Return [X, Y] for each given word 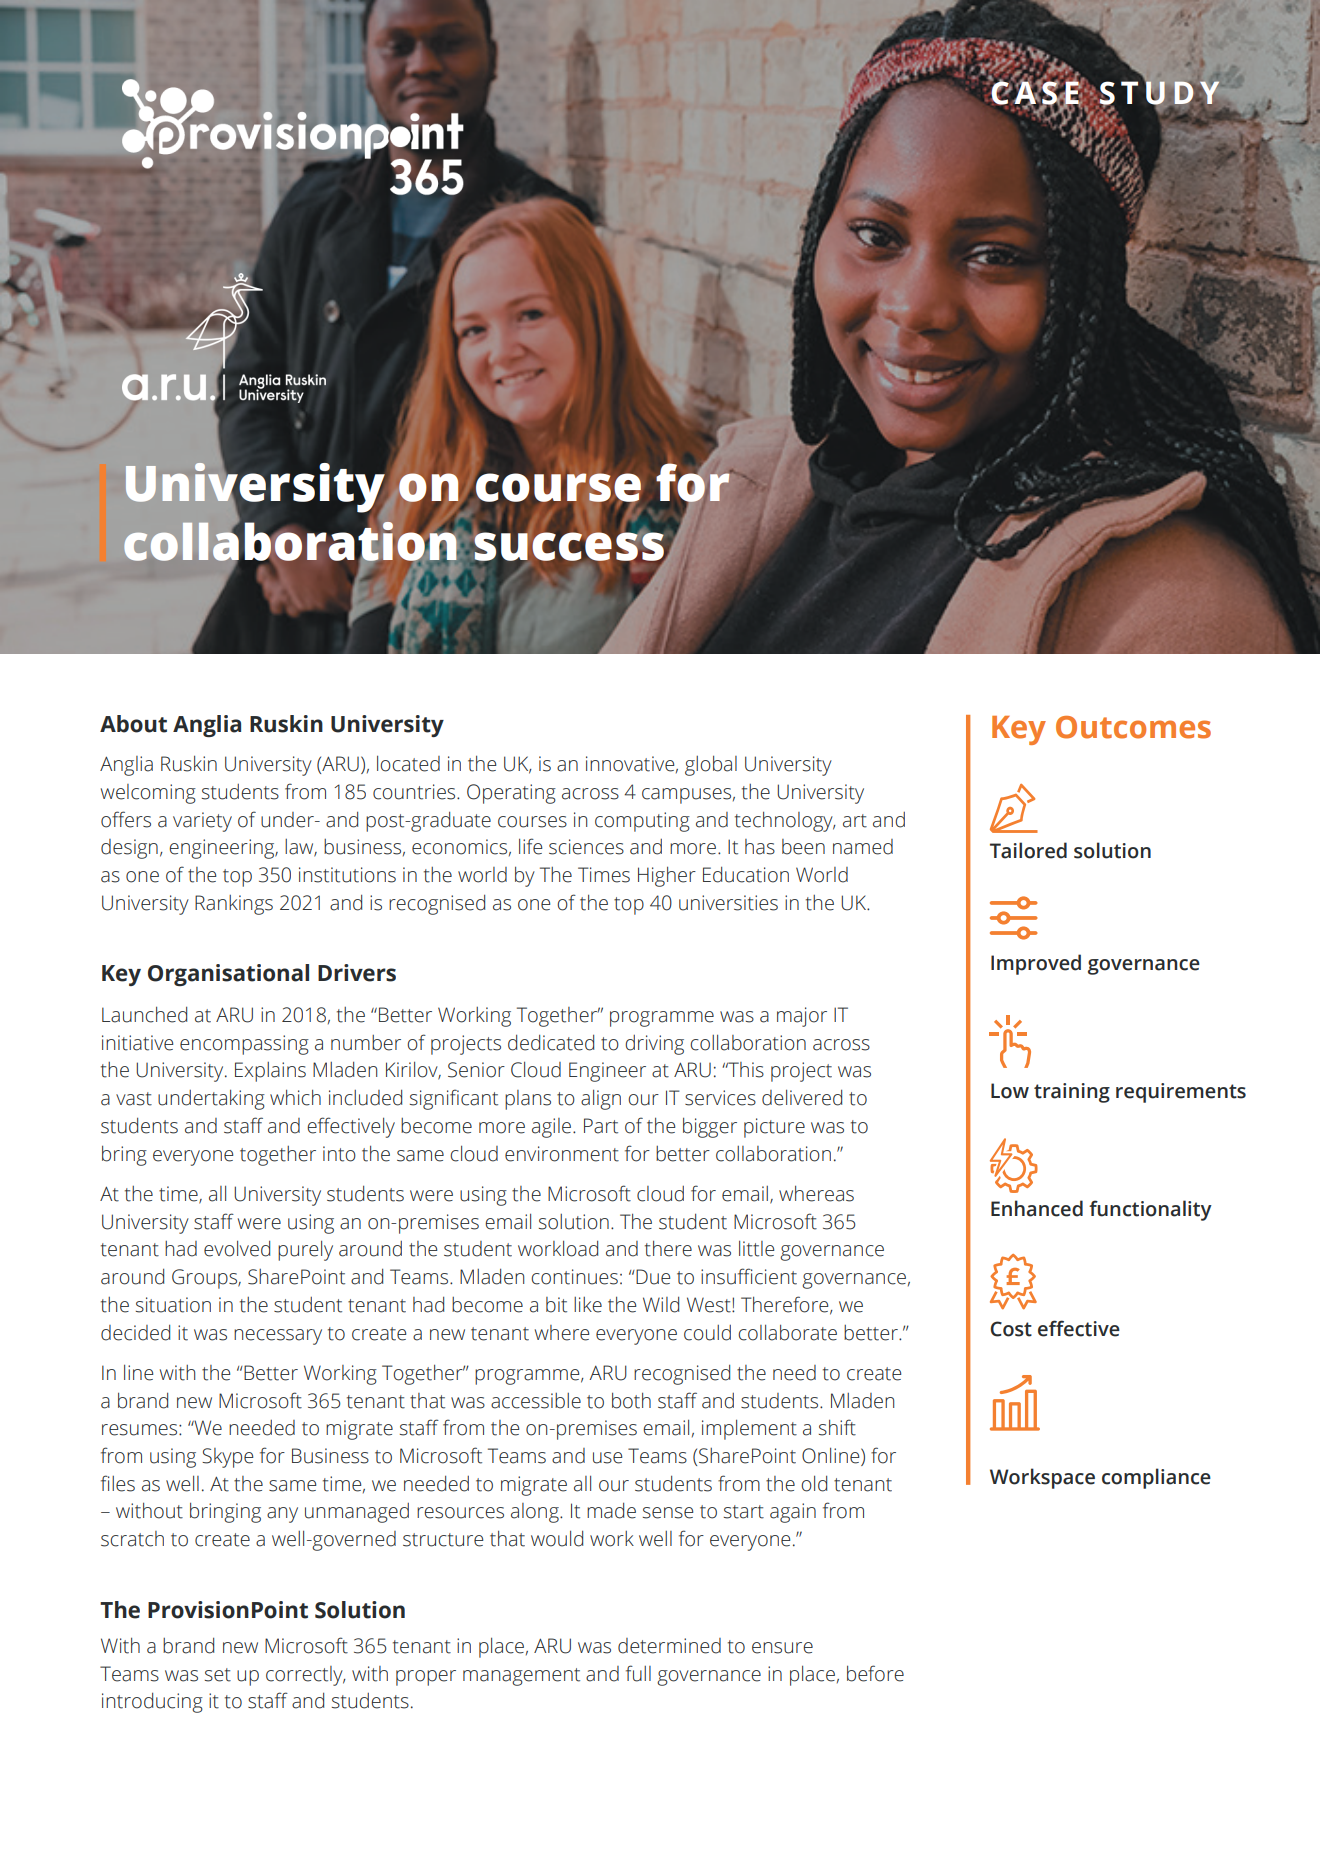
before [875, 1673]
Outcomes [1133, 727]
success [569, 546]
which [295, 1098]
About [133, 724]
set [218, 1675]
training [1072, 1093]
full [638, 1673]
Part [601, 1126]
